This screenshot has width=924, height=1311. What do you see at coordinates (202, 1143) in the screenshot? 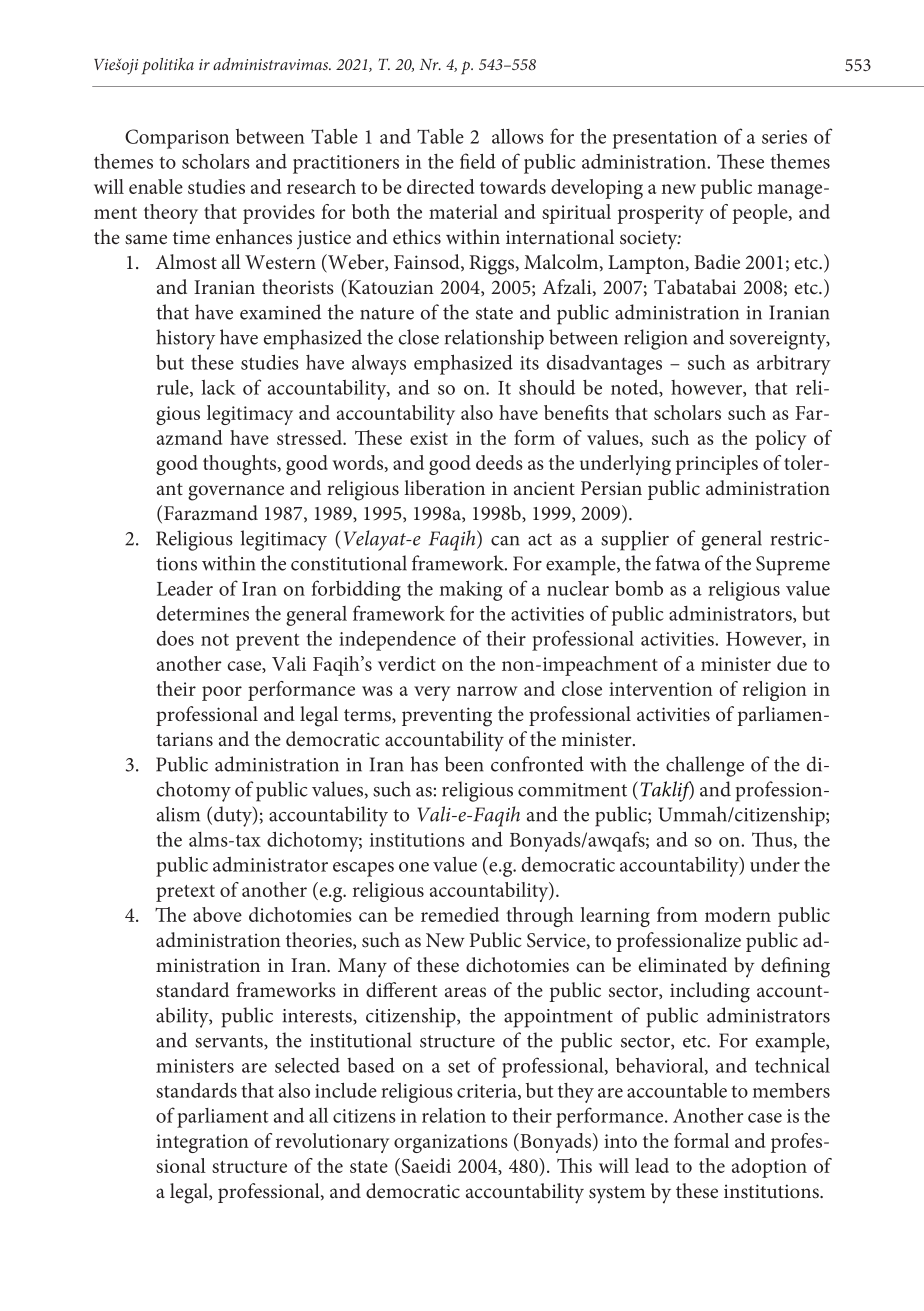
I see `integration` at bounding box center [202, 1143].
